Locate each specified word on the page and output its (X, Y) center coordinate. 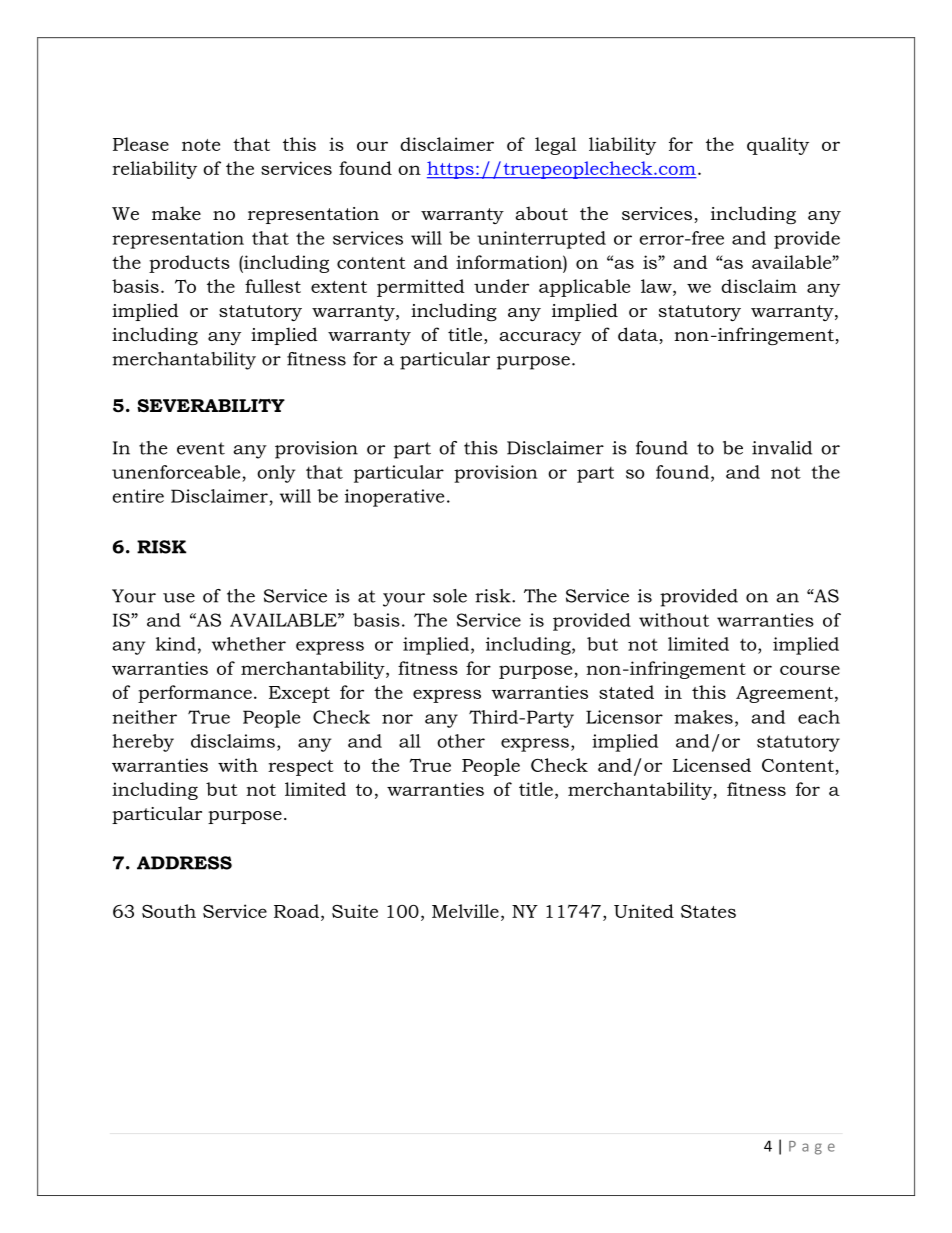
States (708, 911)
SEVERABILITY (211, 405)
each (819, 717)
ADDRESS (184, 863)
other (461, 741)
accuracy (540, 338)
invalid (782, 448)
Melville (465, 911)
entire (138, 496)
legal (556, 146)
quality (778, 146)
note (201, 145)
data (639, 335)
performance (195, 694)
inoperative (394, 498)
